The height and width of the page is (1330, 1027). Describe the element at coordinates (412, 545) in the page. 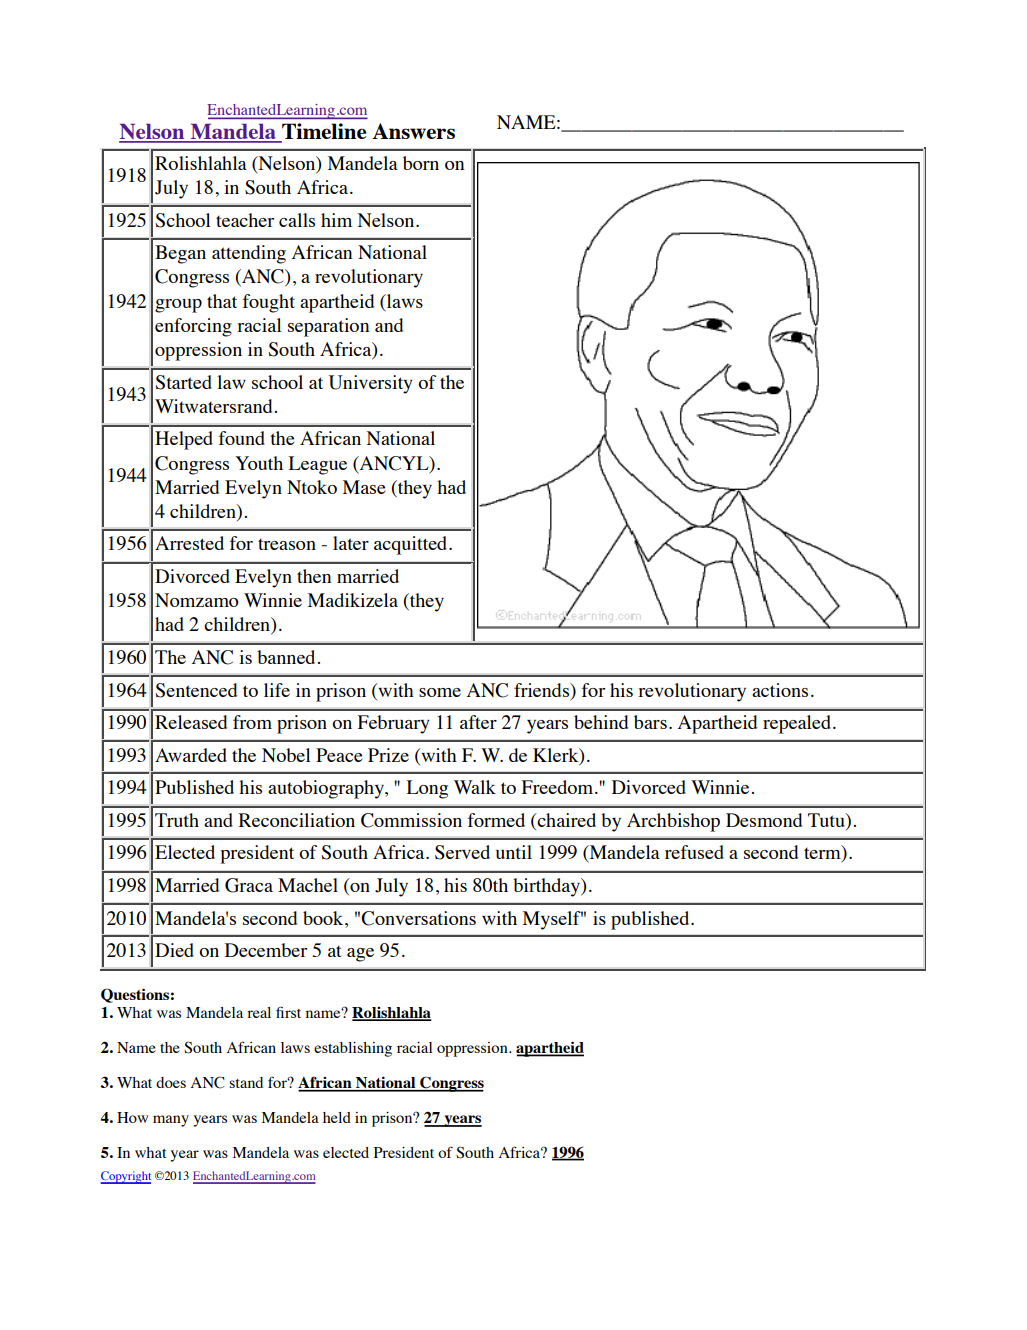

I see `acquitted` at that location.
